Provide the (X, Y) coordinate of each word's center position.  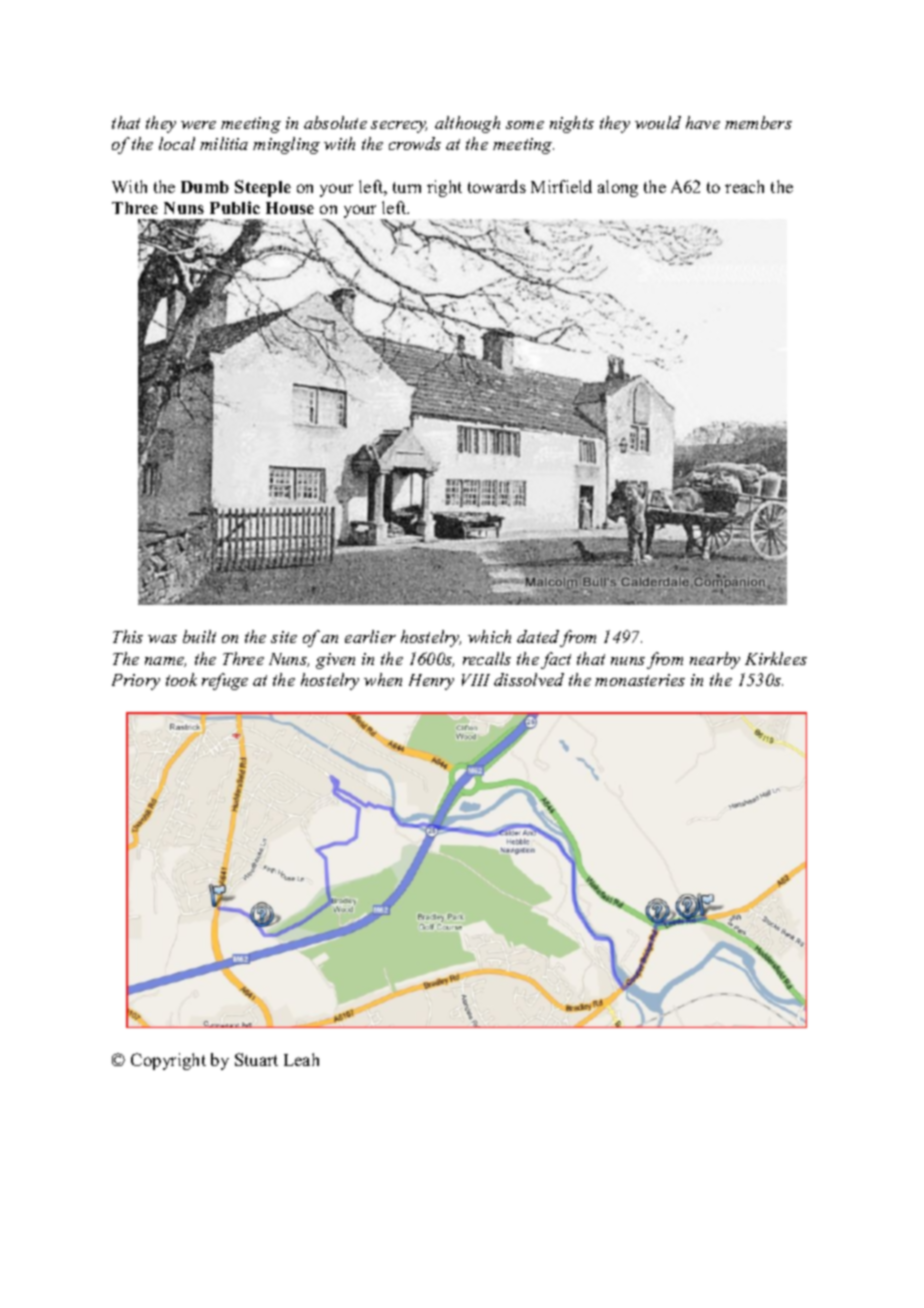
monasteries (640, 680)
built (199, 636)
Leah (301, 1059)
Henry (431, 682)
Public (235, 207)
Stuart (256, 1059)
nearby (715, 660)
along (618, 188)
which (489, 636)
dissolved (529, 679)
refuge (225, 681)
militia (224, 143)
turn (407, 187)
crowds (415, 143)
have (703, 122)
